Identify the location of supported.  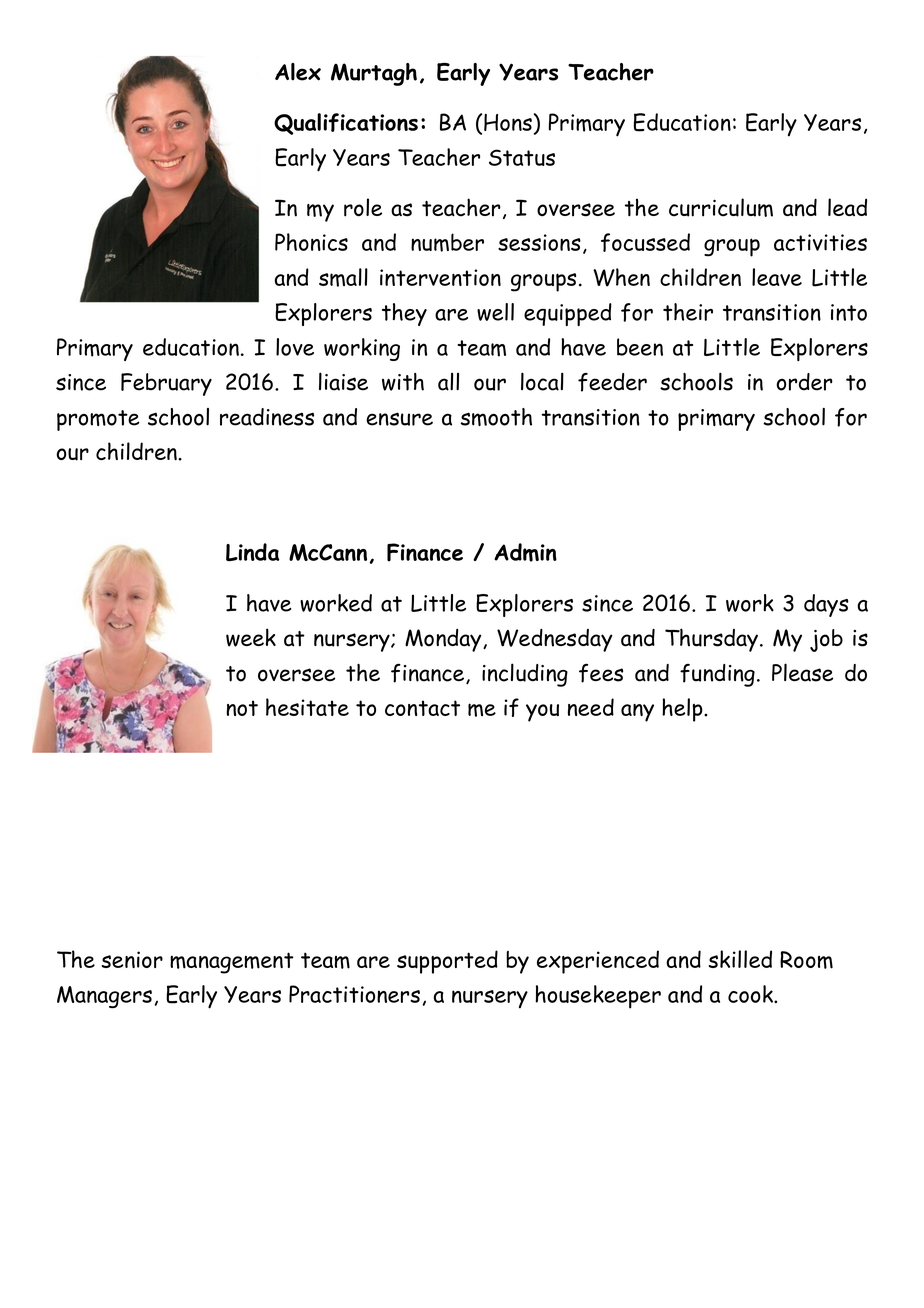
(447, 962).
